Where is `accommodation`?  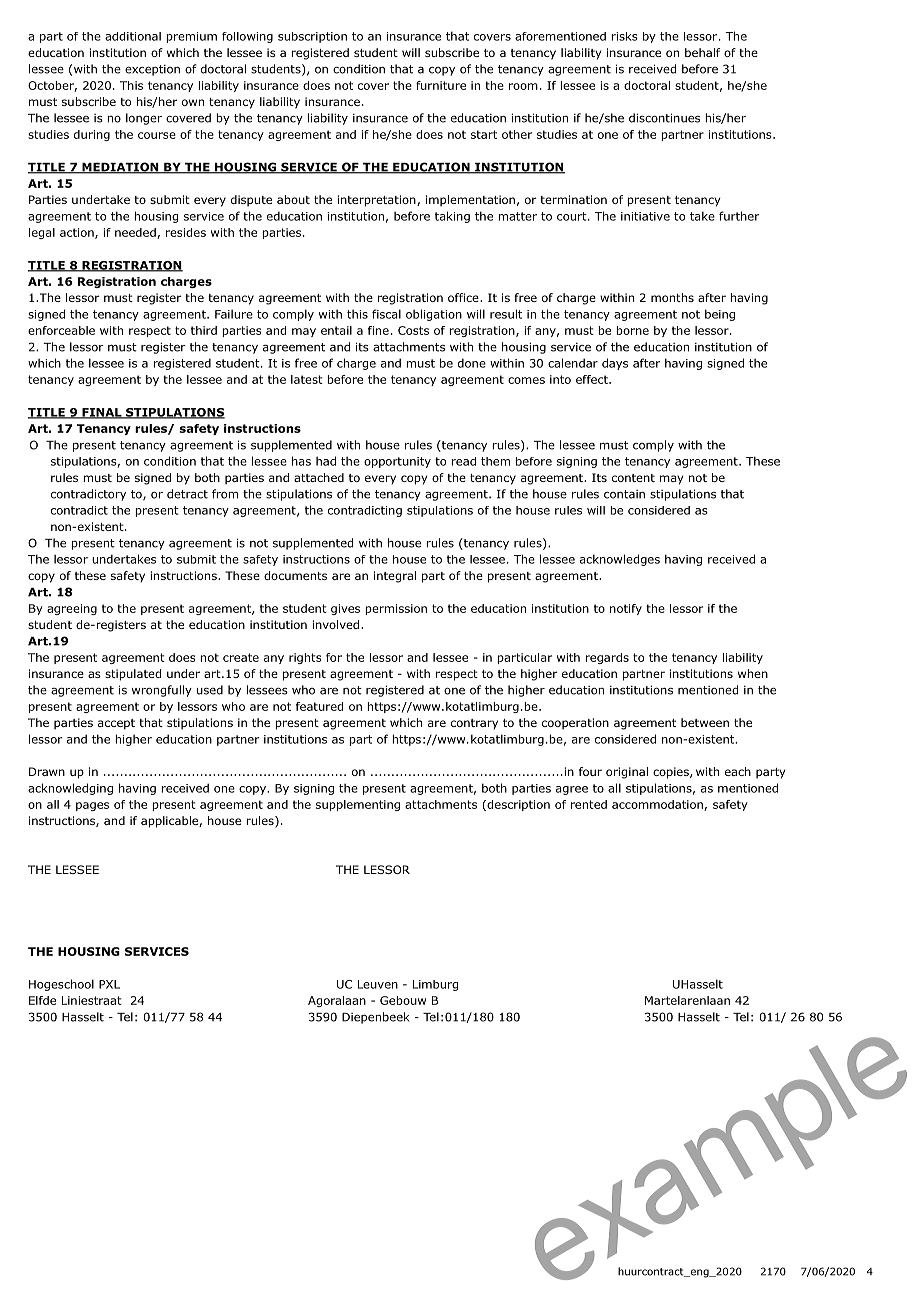
accommodation is located at coordinates (658, 805).
